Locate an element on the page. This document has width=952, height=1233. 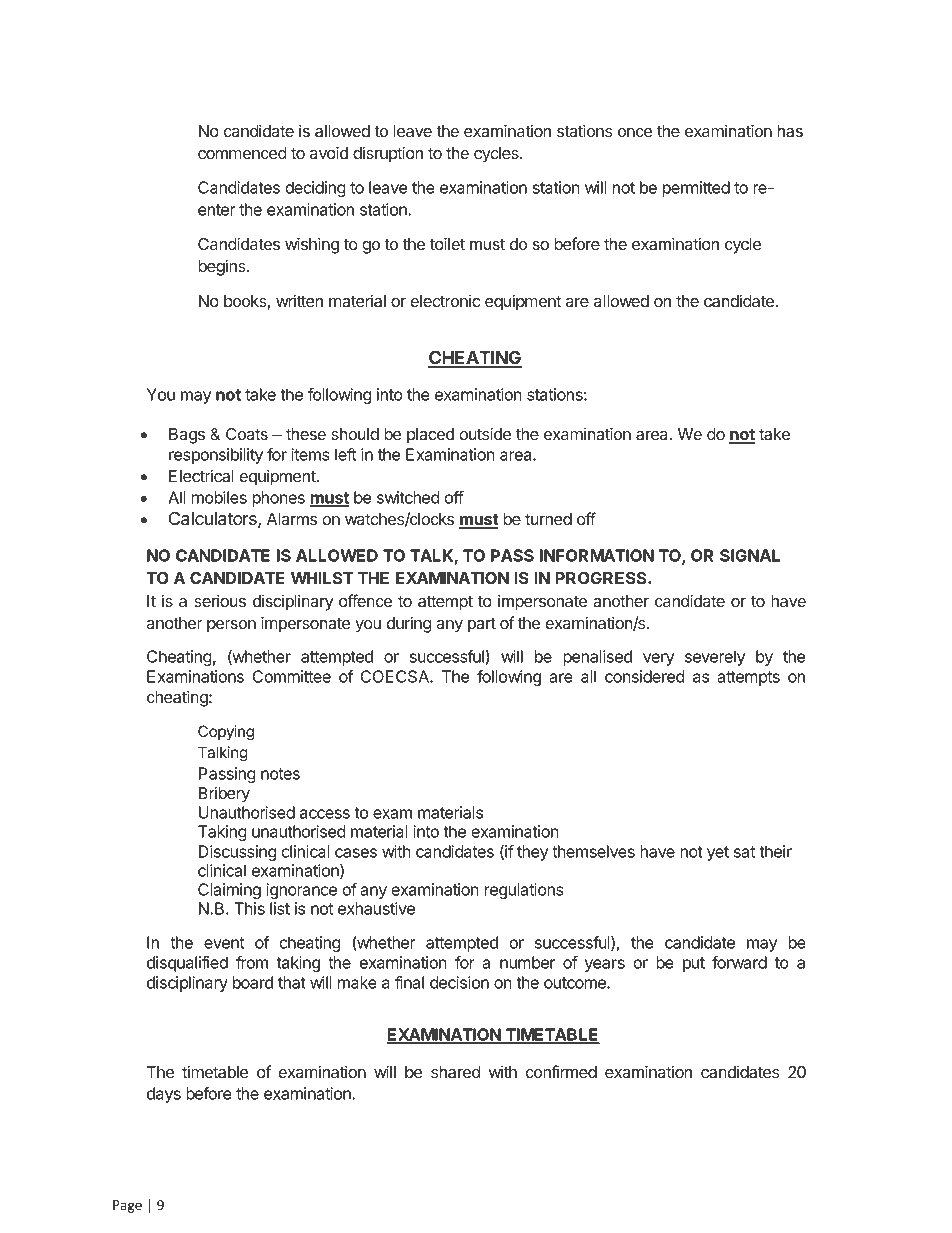
part is located at coordinates (482, 625).
